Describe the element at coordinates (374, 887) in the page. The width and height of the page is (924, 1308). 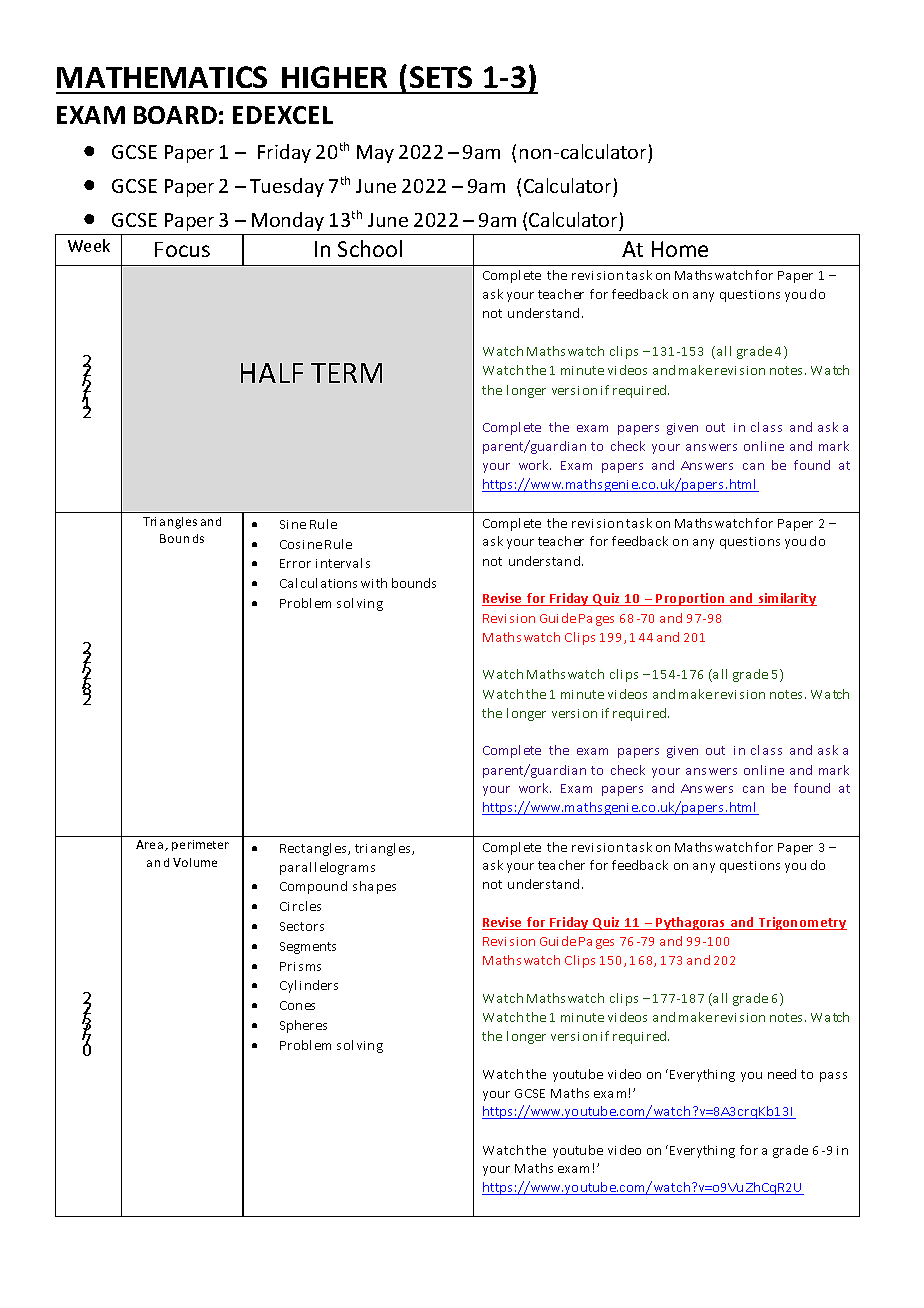
I see `shapes` at that location.
